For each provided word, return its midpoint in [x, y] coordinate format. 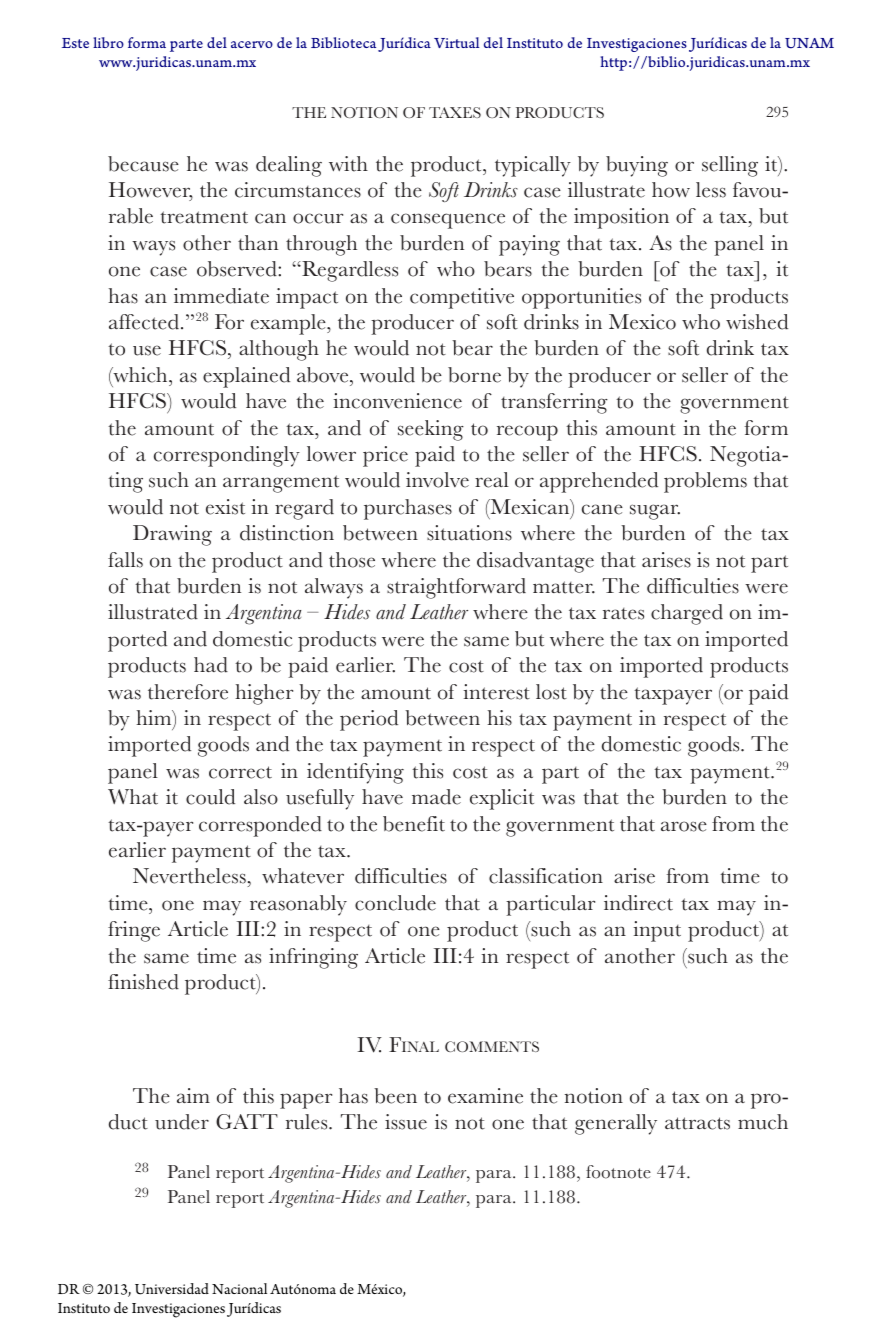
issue [406, 1122]
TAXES [455, 112]
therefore [188, 692]
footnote [618, 1172]
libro [108, 42]
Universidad [172, 1289]
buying [637, 166]
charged [687, 614]
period [369, 720]
